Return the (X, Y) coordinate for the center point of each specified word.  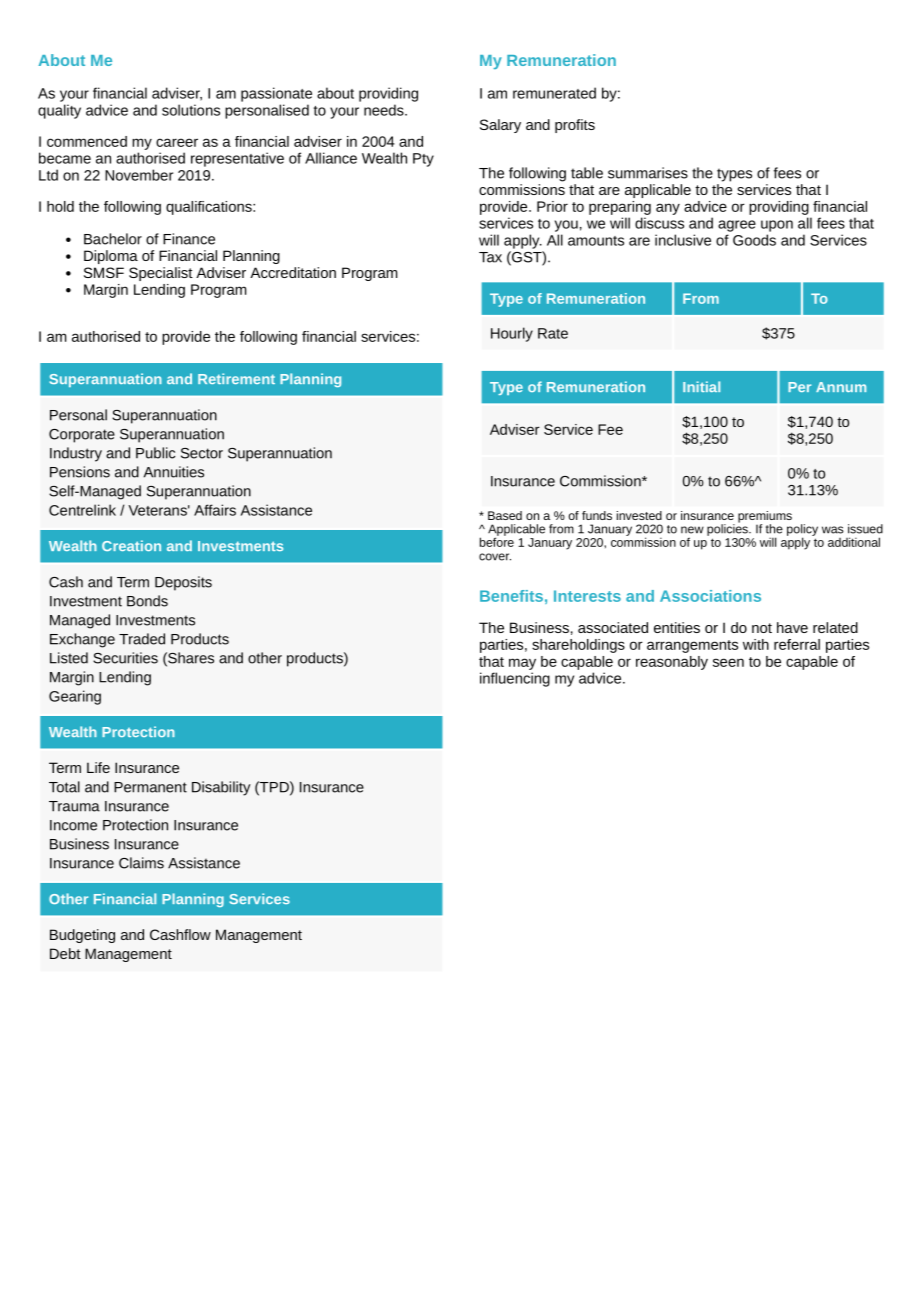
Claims (141, 863)
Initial (701, 386)
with (756, 644)
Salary (500, 126)
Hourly (512, 334)
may (522, 664)
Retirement (236, 378)
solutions (191, 110)
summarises (648, 173)
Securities (125, 658)
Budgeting (82, 936)
